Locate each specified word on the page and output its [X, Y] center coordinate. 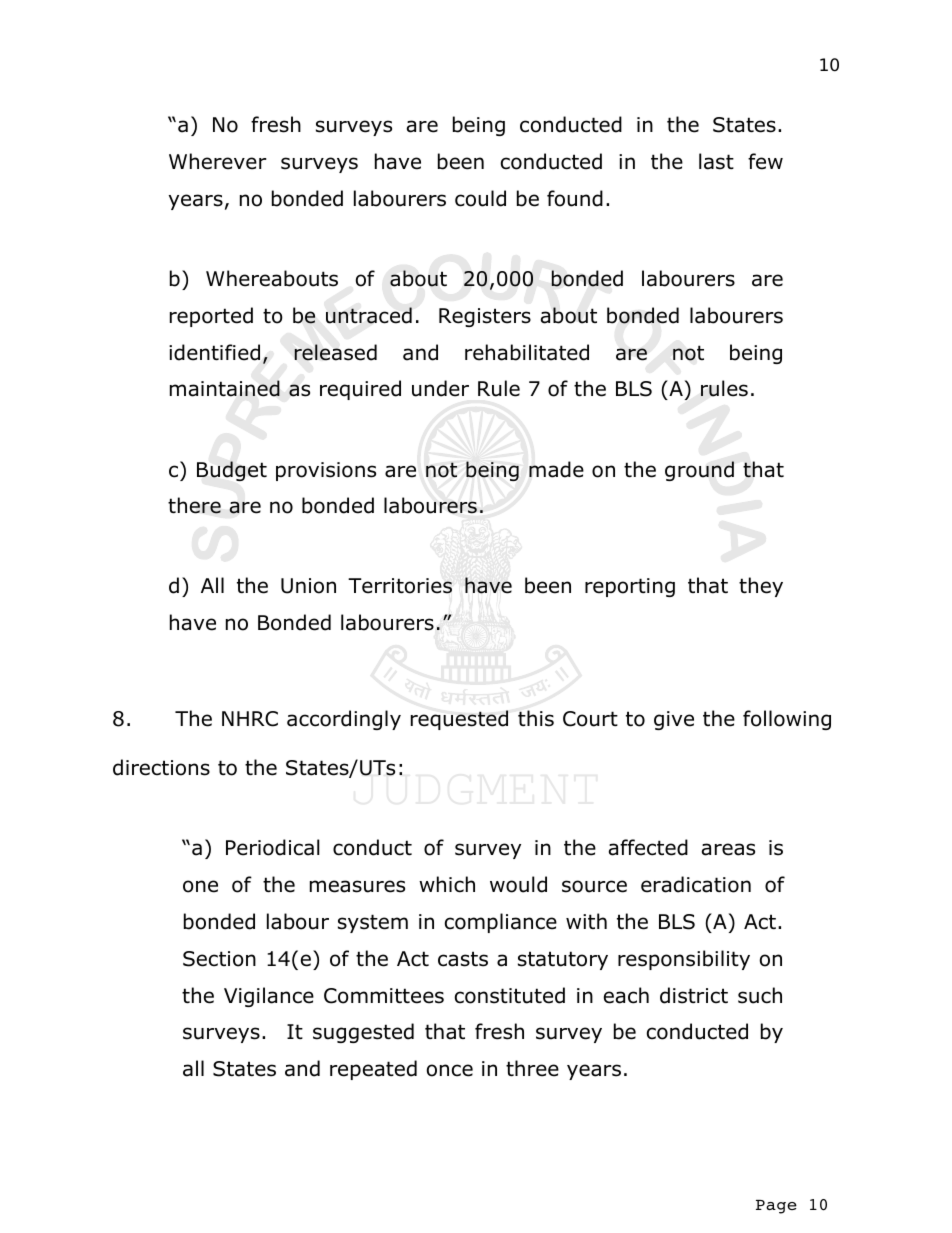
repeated [373, 1070]
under [440, 388]
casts [463, 959]
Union [308, 586]
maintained [225, 388]
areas [728, 849]
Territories [400, 586]
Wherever [218, 161]
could [480, 198]
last [716, 161]
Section [219, 959]
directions [161, 767]
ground [699, 471]
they [761, 587]
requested [459, 720]
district [694, 995]
